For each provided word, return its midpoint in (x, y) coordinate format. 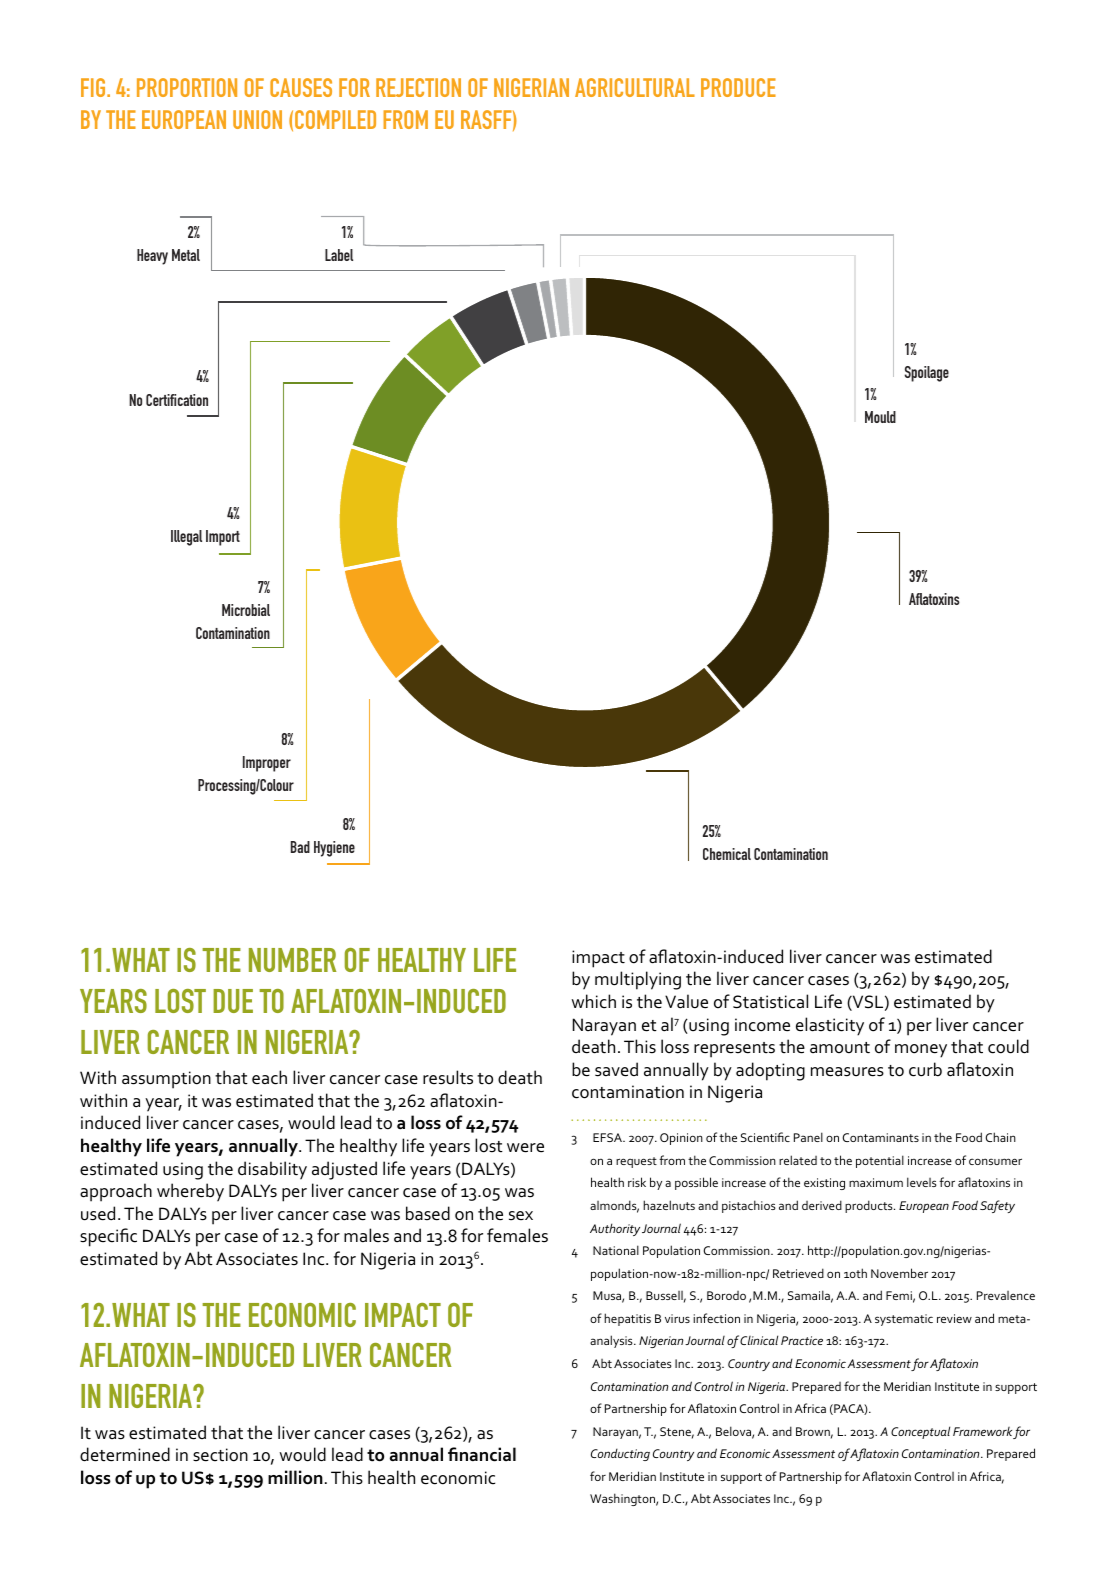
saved (616, 1069)
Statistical (770, 1001)
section (220, 1455)
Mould (880, 417)
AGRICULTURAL (635, 87)
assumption (166, 1080)
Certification (177, 400)
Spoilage (926, 374)
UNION (257, 119)
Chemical (727, 854)
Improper (267, 764)
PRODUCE (738, 87)
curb (925, 1069)
